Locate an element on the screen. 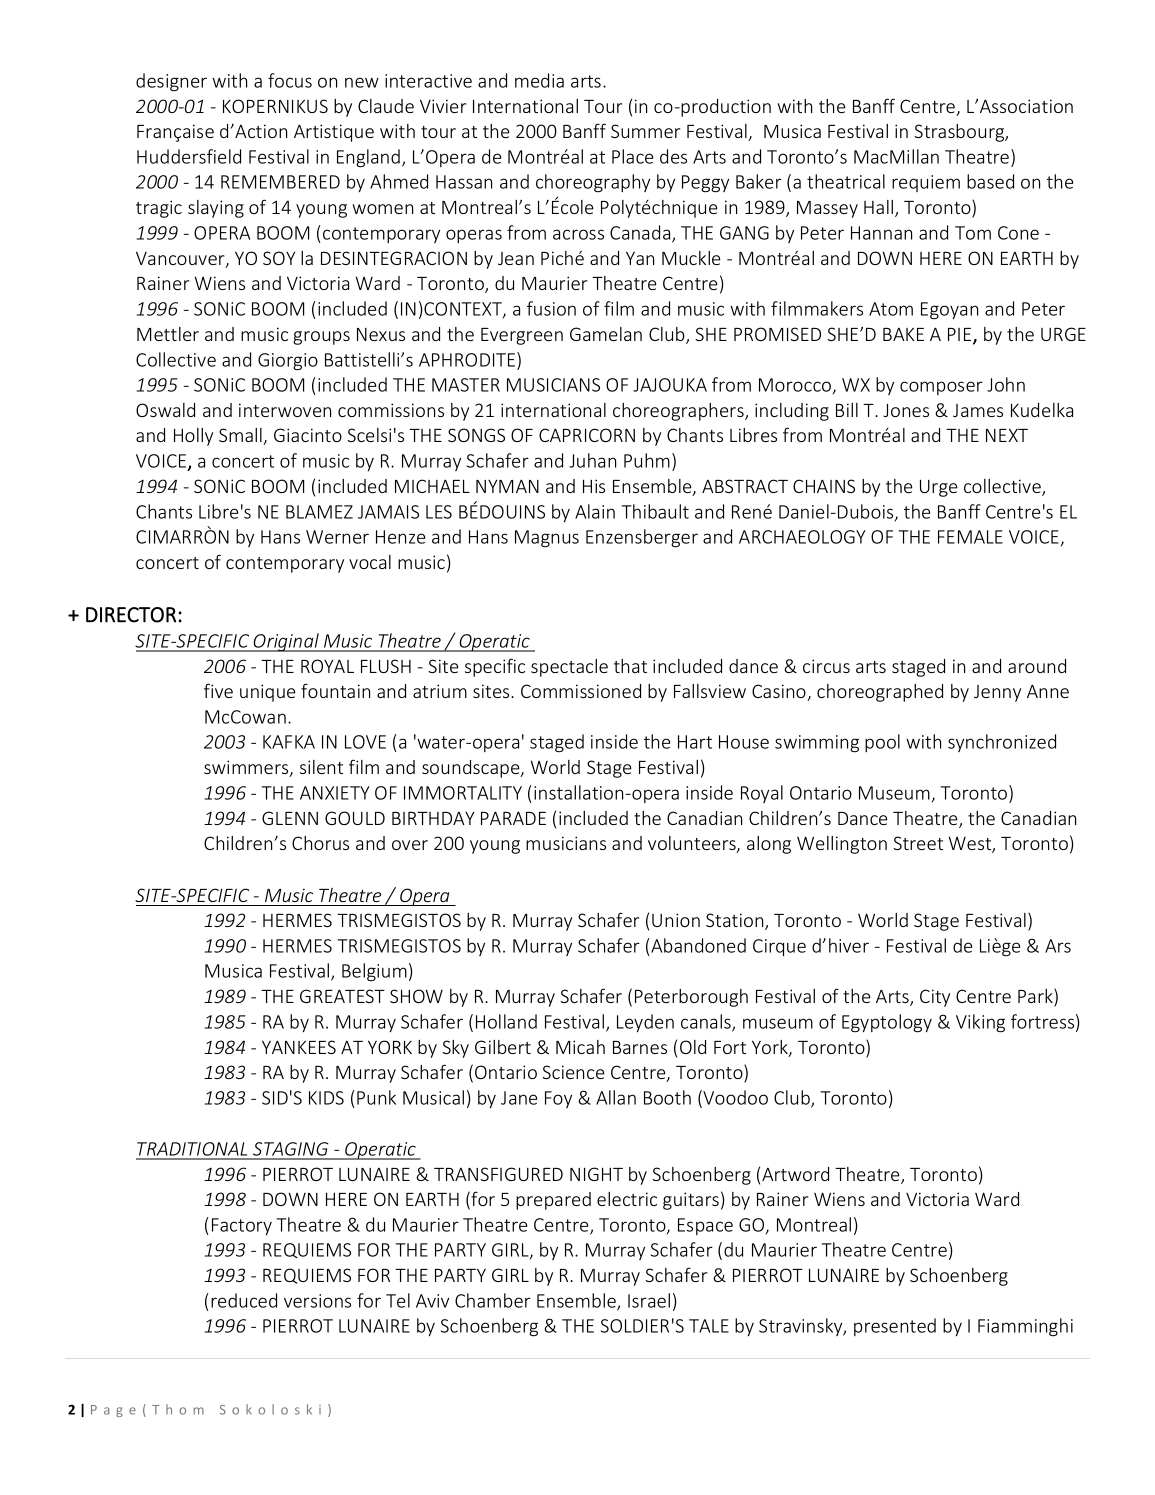 This screenshot has height=1495, width=1155. focus is located at coordinates (290, 80).
